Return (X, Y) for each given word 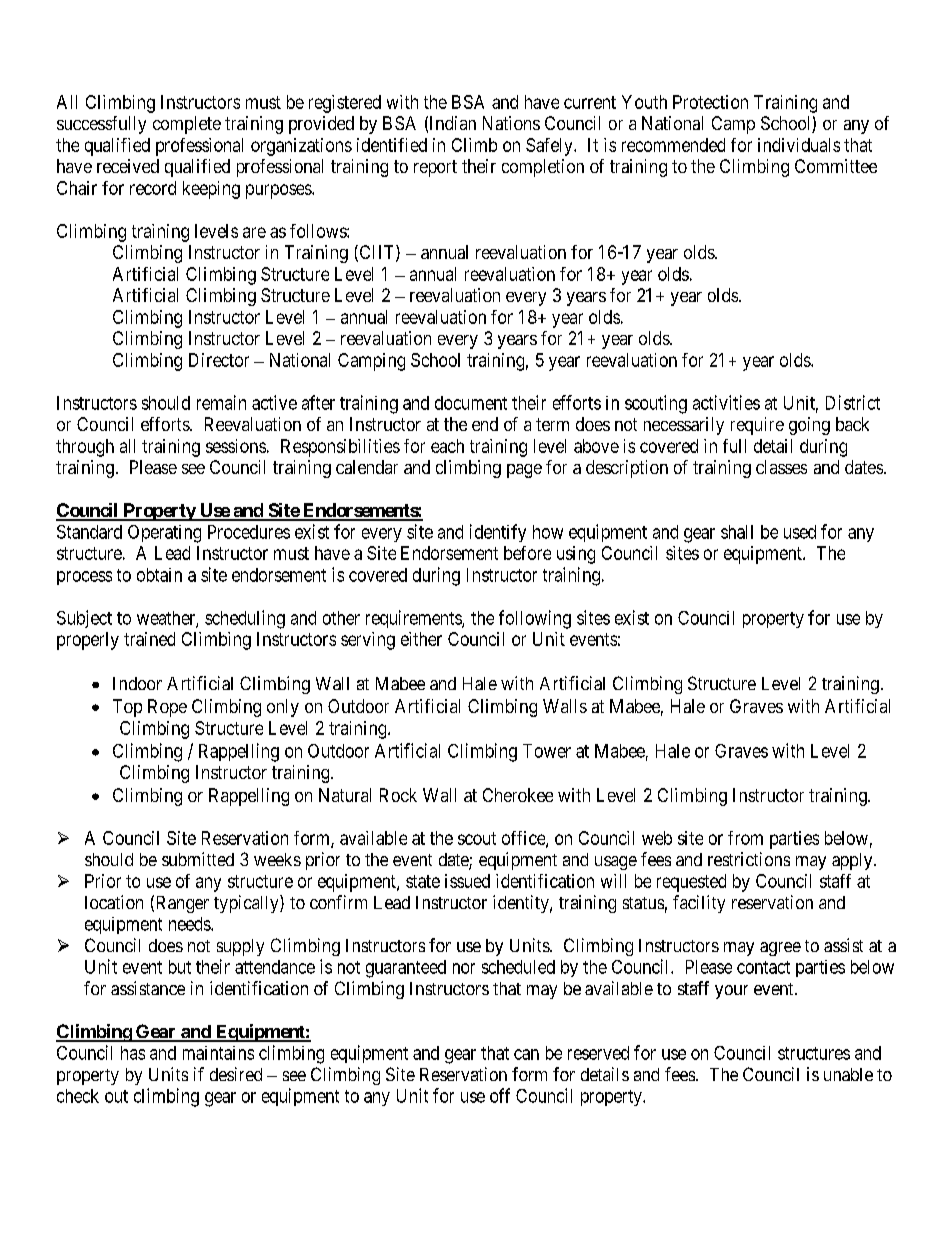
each (447, 446)
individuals (799, 145)
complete (187, 125)
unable (848, 1074)
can (526, 1054)
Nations (511, 123)
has (133, 1053)
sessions (236, 446)
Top (127, 708)
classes (781, 467)
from (745, 838)
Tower (547, 751)
